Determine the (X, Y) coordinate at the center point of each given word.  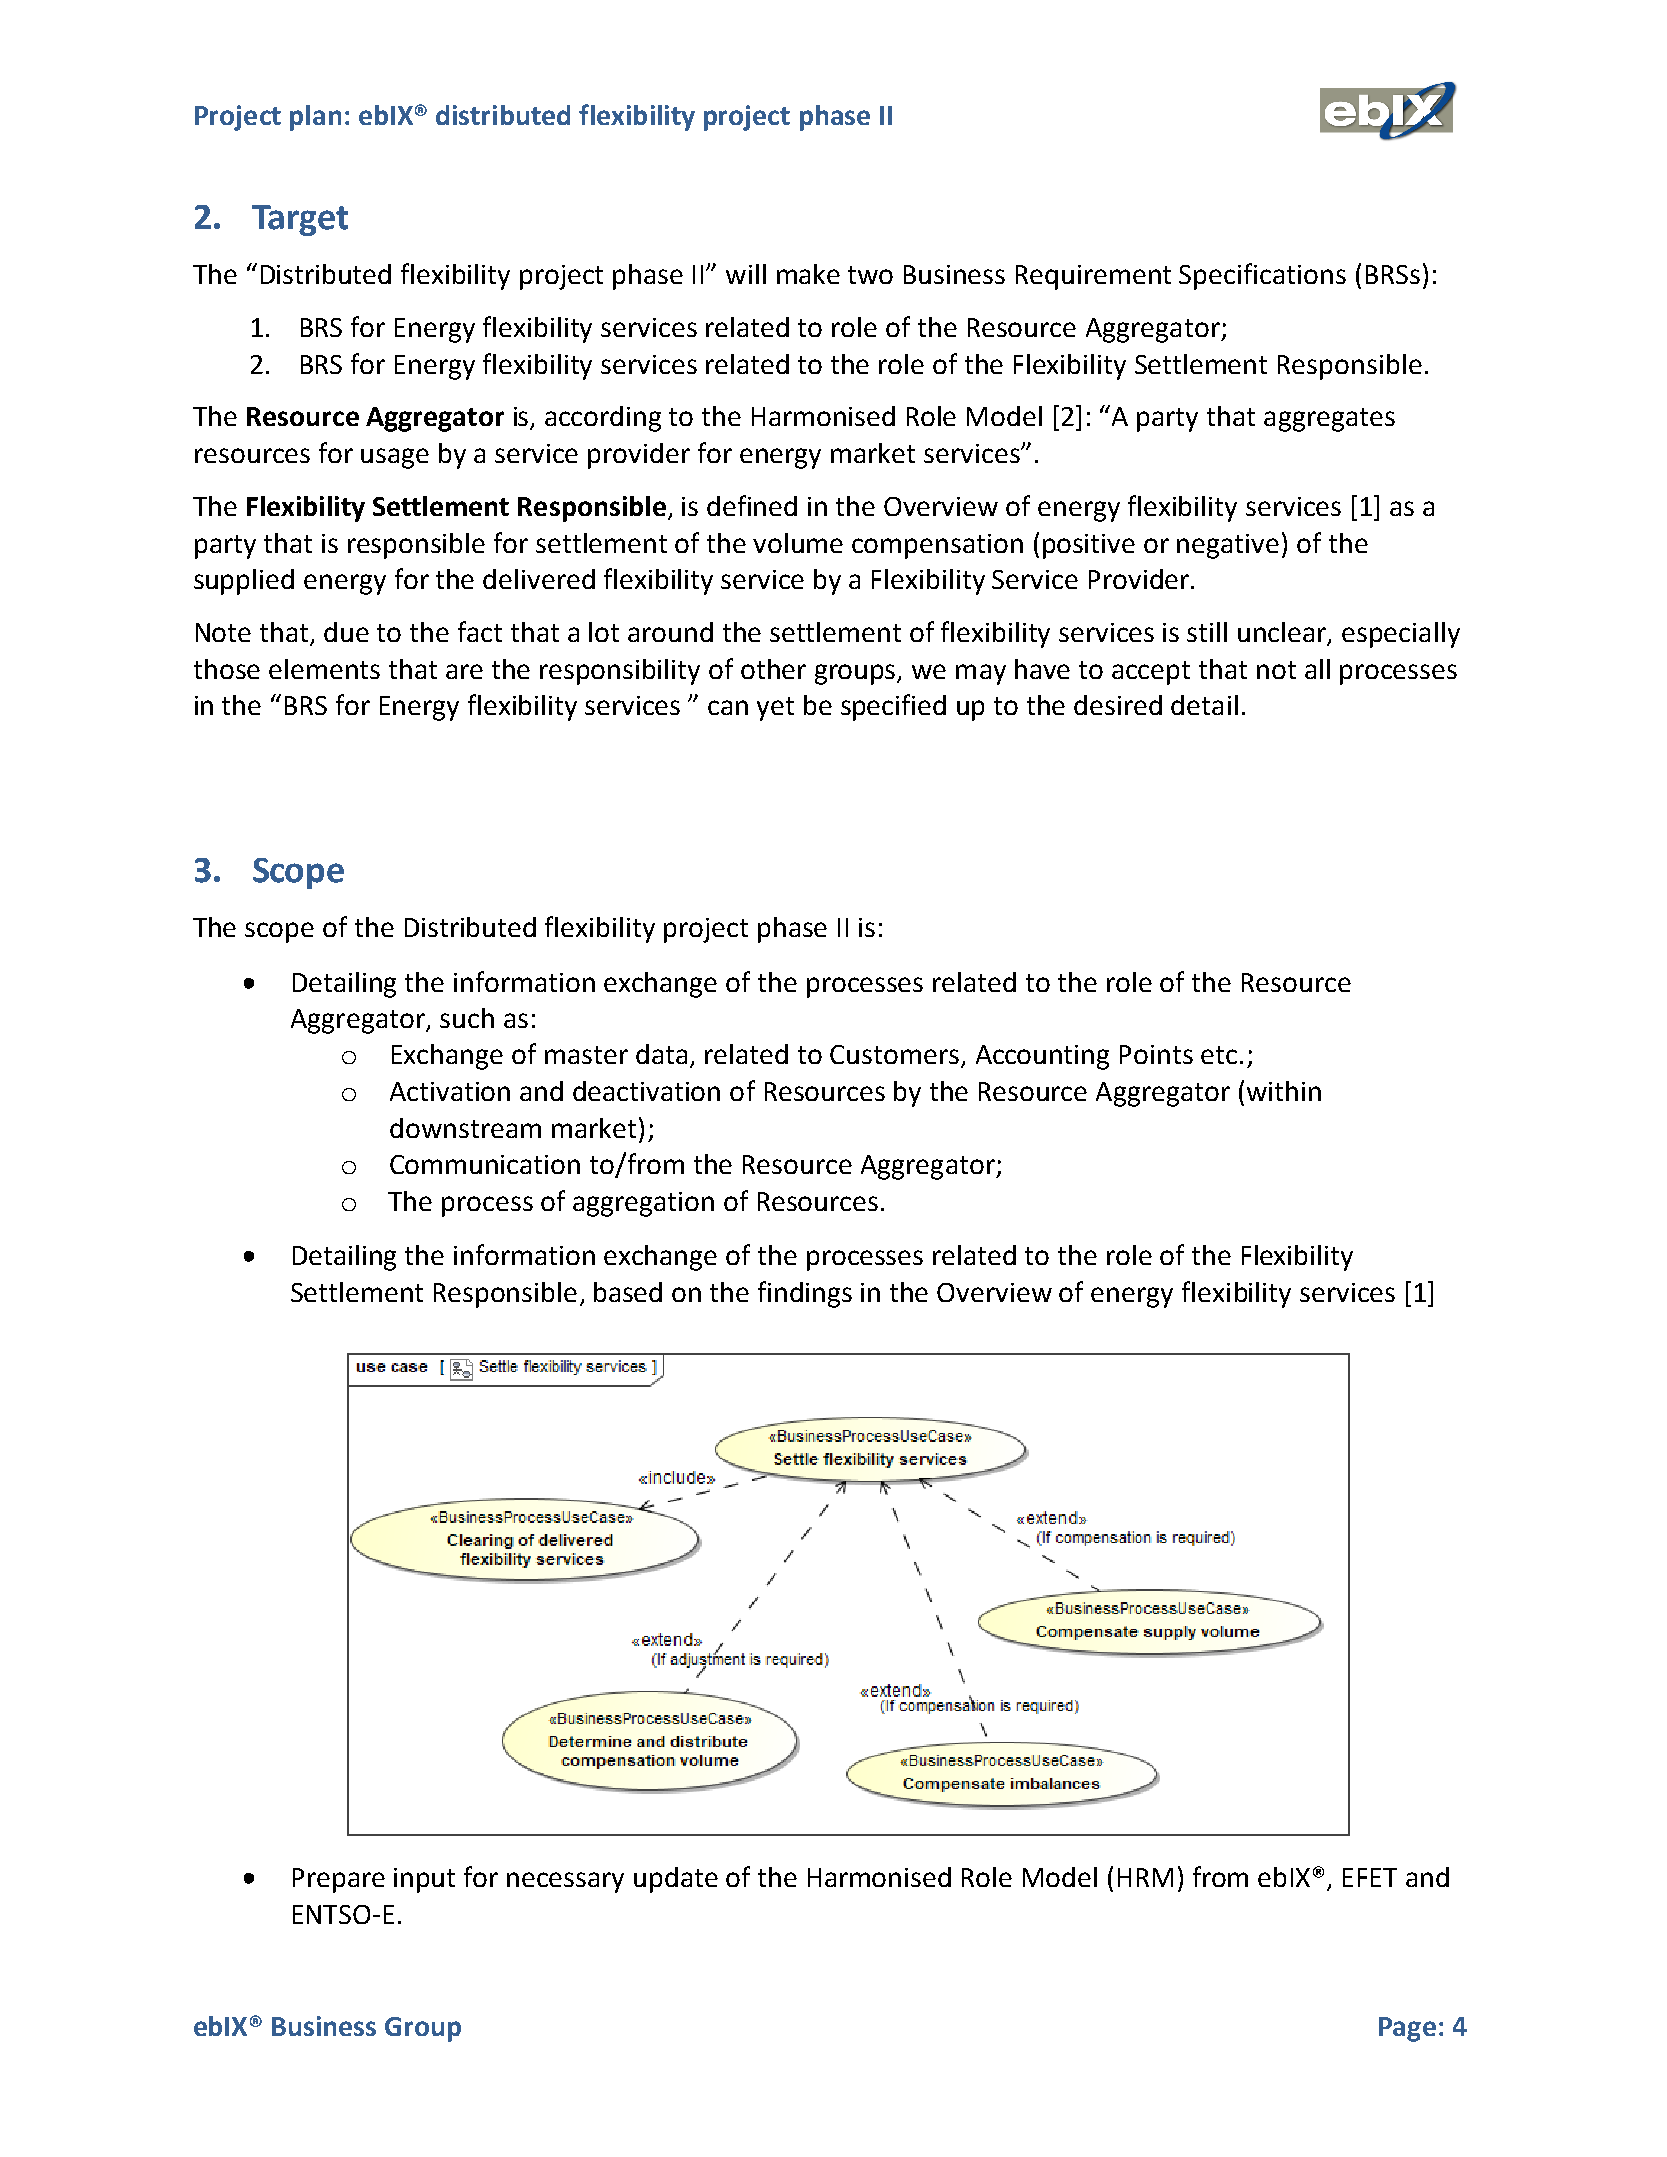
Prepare (339, 1880)
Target (300, 220)
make (808, 274)
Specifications (1262, 276)
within (1284, 1091)
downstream (465, 1128)
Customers (896, 1056)
